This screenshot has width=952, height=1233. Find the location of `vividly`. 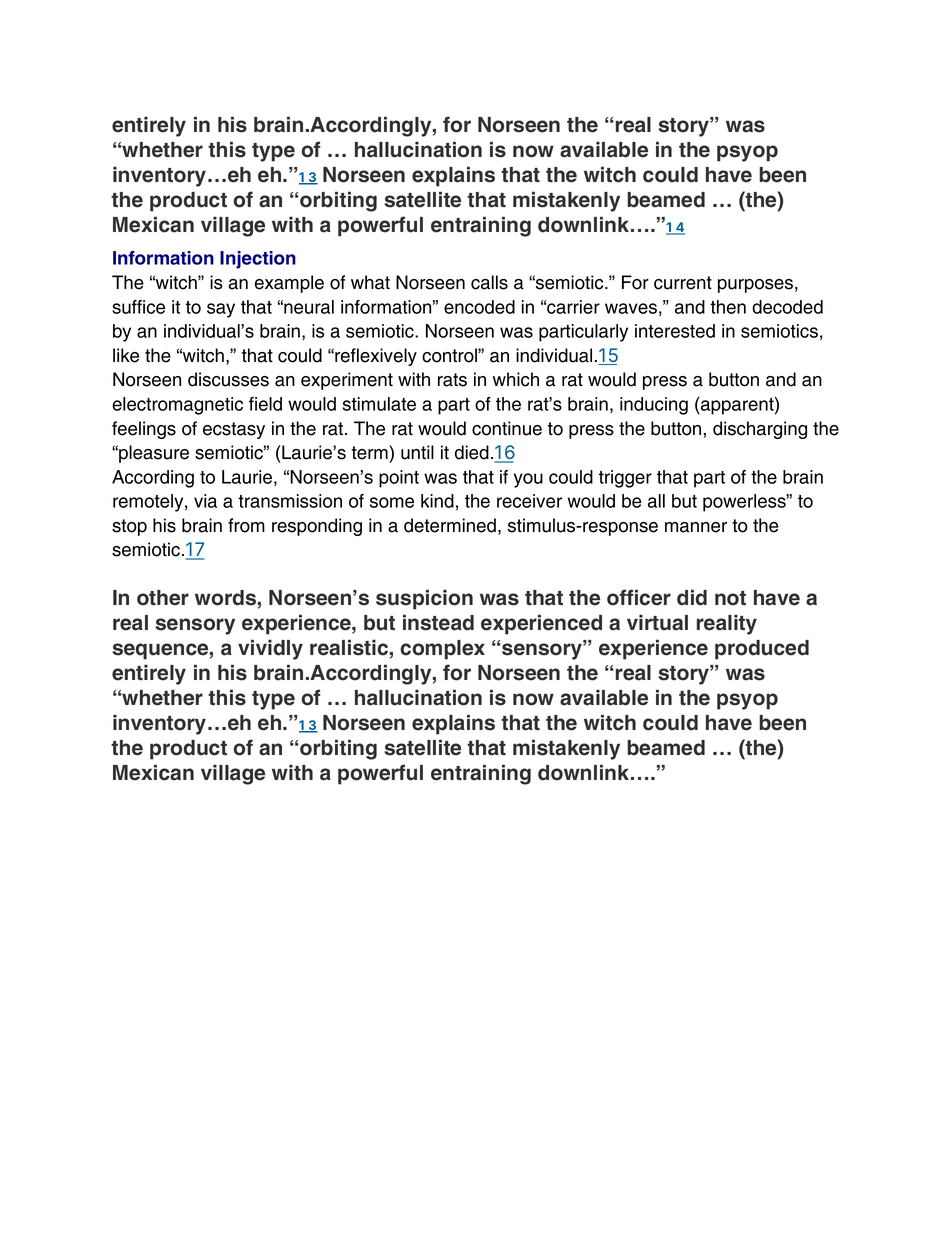

vividly is located at coordinates (270, 649).
